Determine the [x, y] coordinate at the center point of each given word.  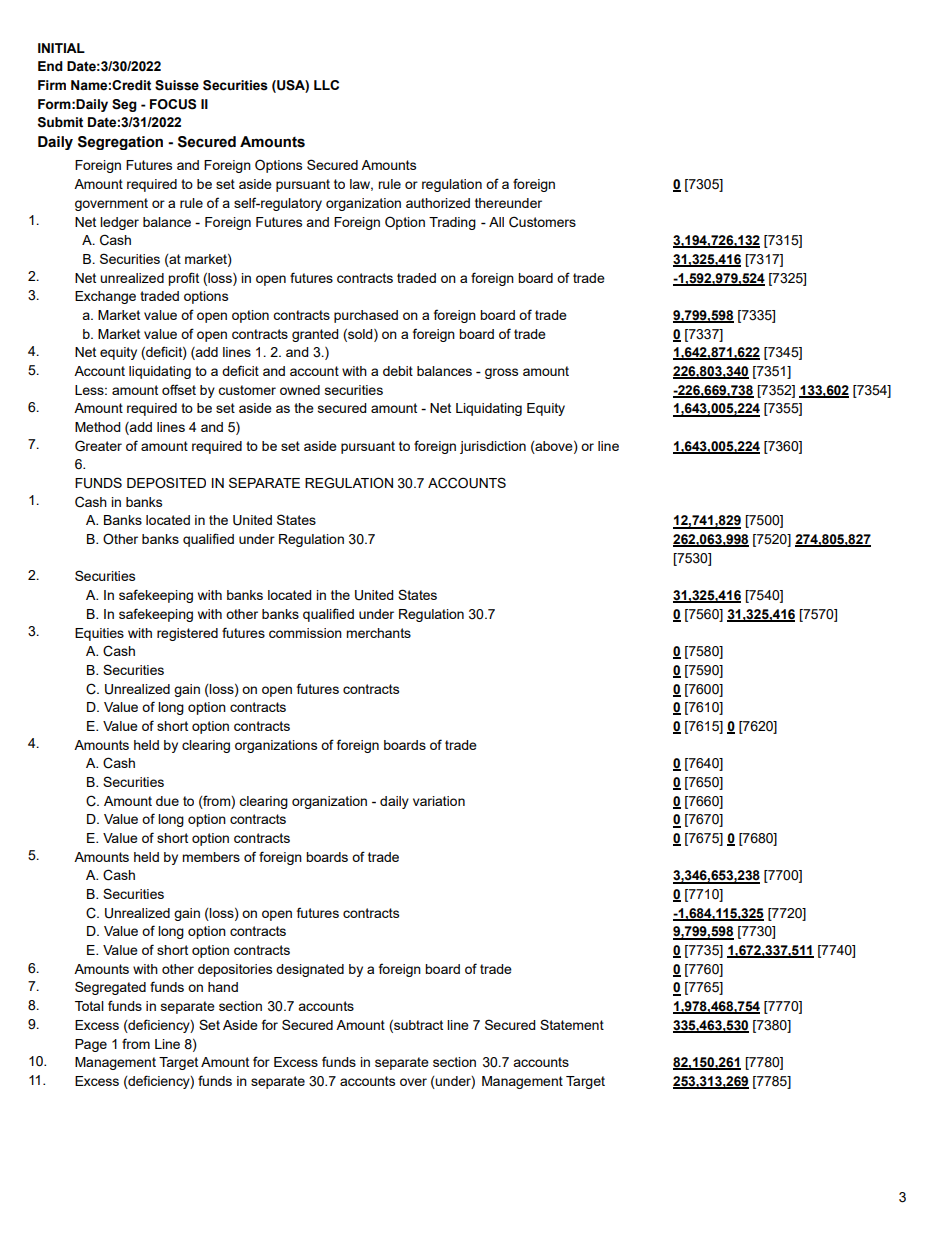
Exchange [105, 297]
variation [439, 801]
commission [305, 633]
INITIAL [61, 48]
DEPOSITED [166, 483]
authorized [438, 203]
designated [310, 970]
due [167, 801]
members [211, 857]
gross [501, 373]
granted [315, 335]
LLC [326, 85]
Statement [572, 1024]
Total [89, 1006]
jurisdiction [493, 447]
